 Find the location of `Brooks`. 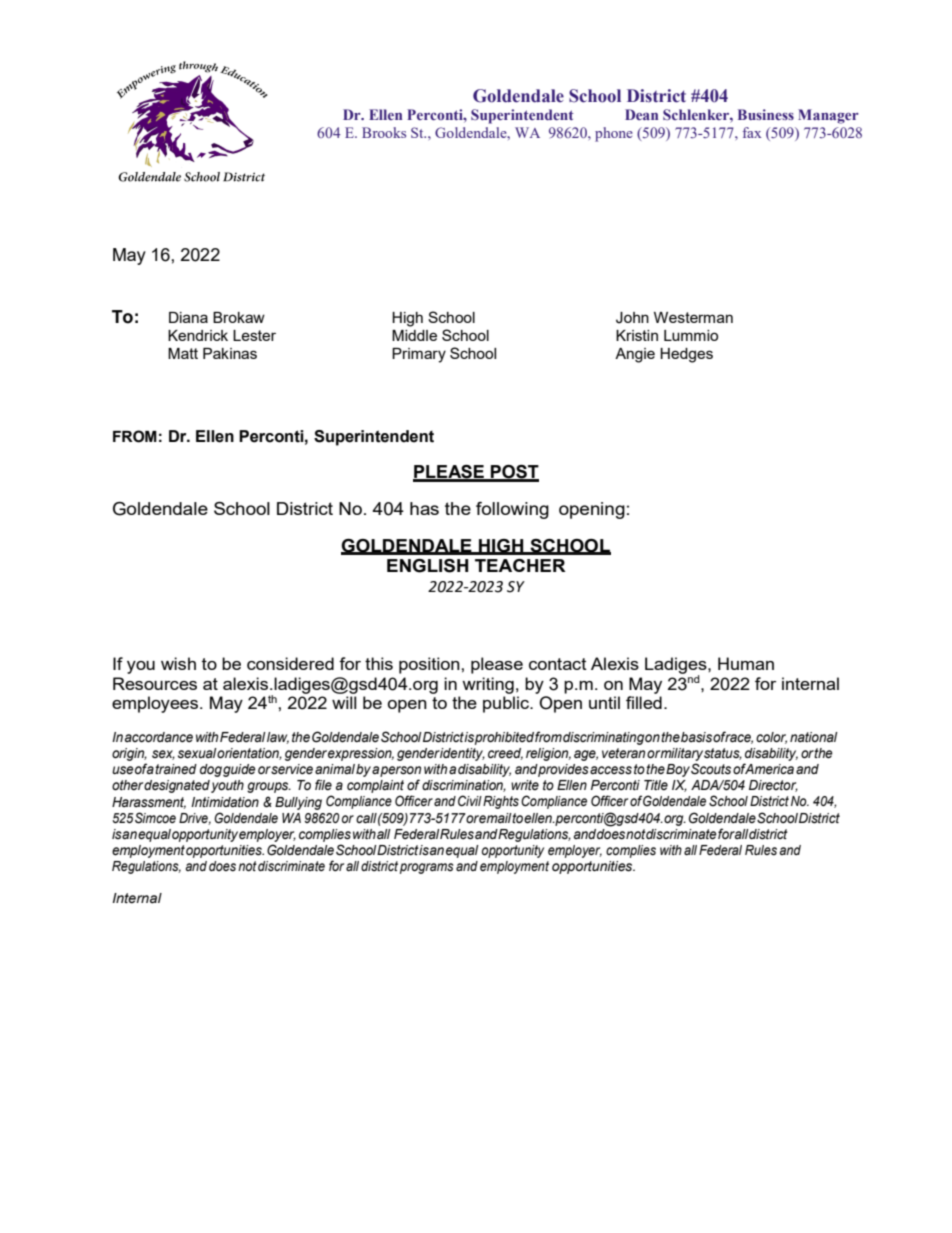

Brooks is located at coordinates (384, 132).
